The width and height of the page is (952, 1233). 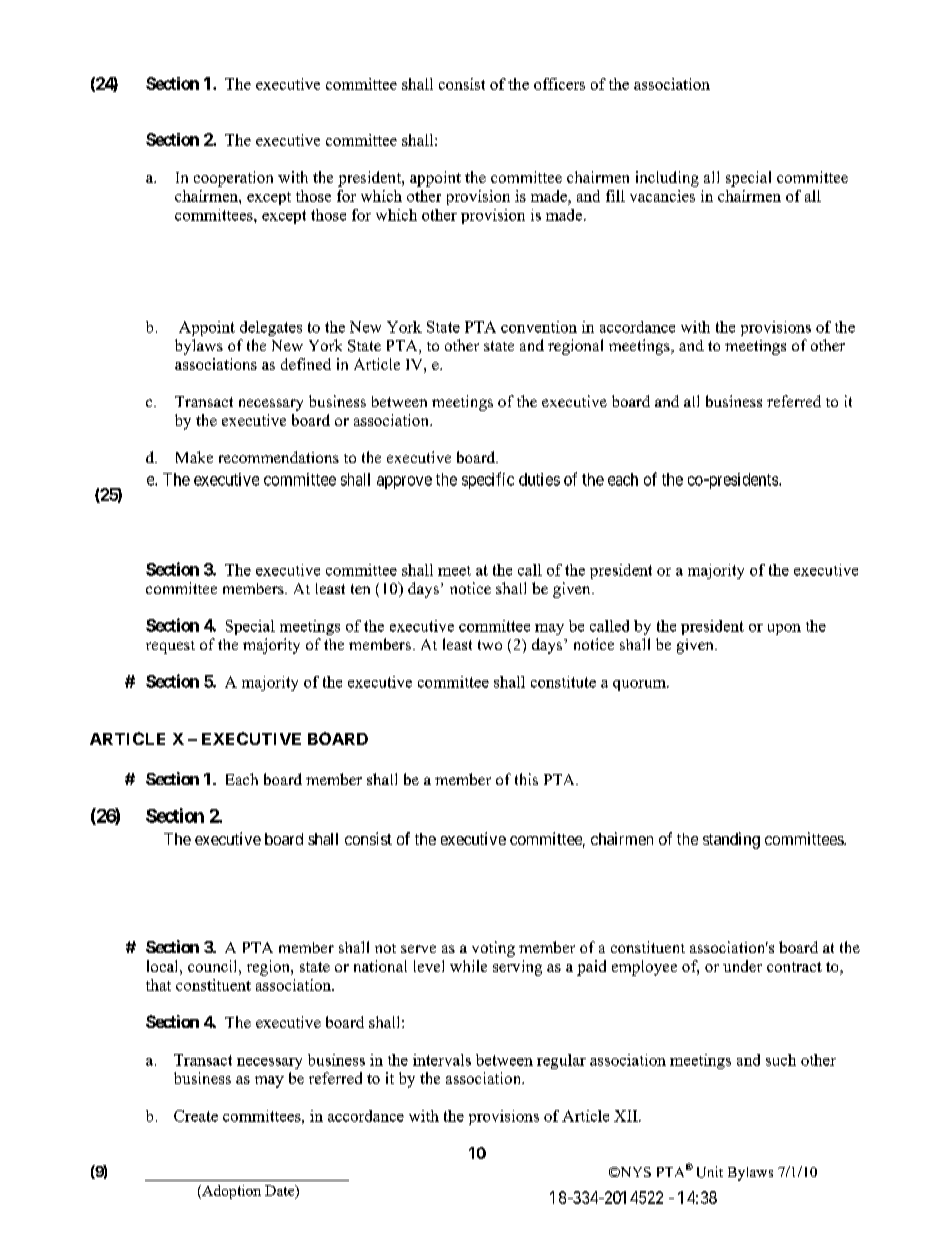 What do you see at coordinates (667, 179) in the page?
I see `including` at bounding box center [667, 179].
